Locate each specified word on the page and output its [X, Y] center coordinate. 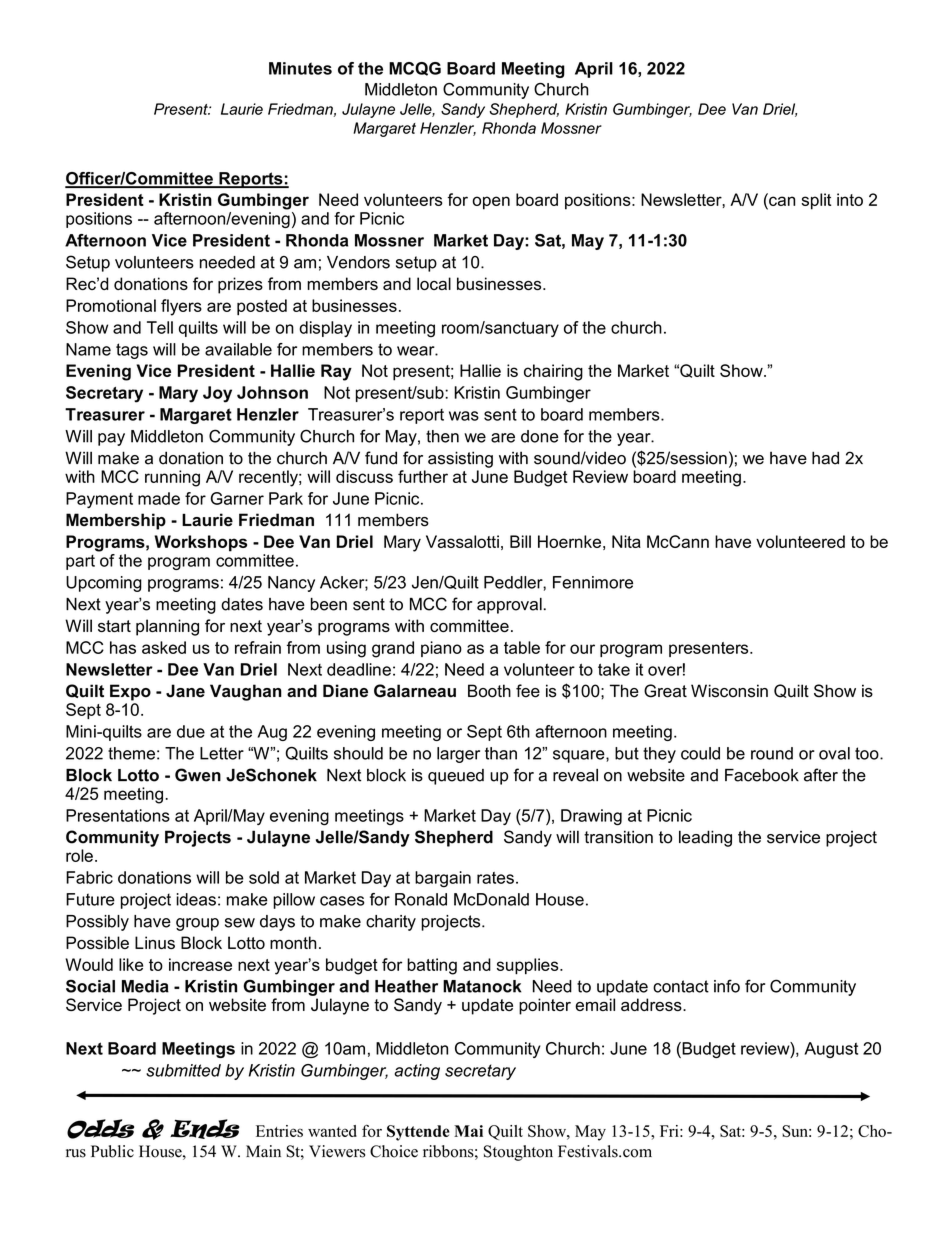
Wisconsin [729, 691]
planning [167, 627]
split [816, 201]
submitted [183, 1070]
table [522, 647]
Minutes [300, 68]
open [491, 203]
